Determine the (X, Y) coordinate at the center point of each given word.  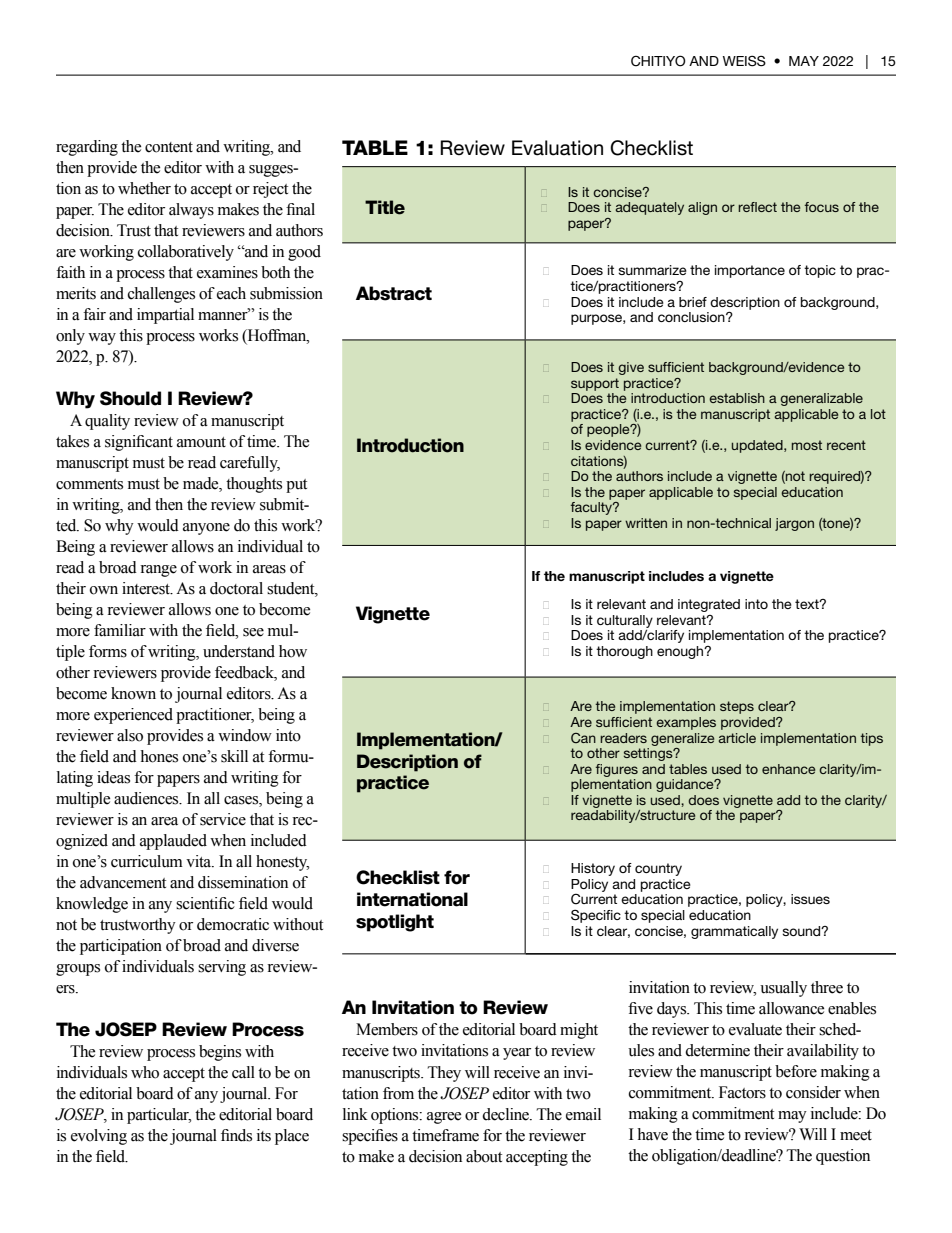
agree (444, 1118)
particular (159, 1116)
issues (810, 899)
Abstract (394, 293)
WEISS (744, 61)
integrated (709, 605)
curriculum (147, 861)
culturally (625, 621)
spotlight (395, 923)
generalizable (821, 399)
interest (147, 588)
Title (385, 207)
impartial (165, 316)
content (169, 147)
